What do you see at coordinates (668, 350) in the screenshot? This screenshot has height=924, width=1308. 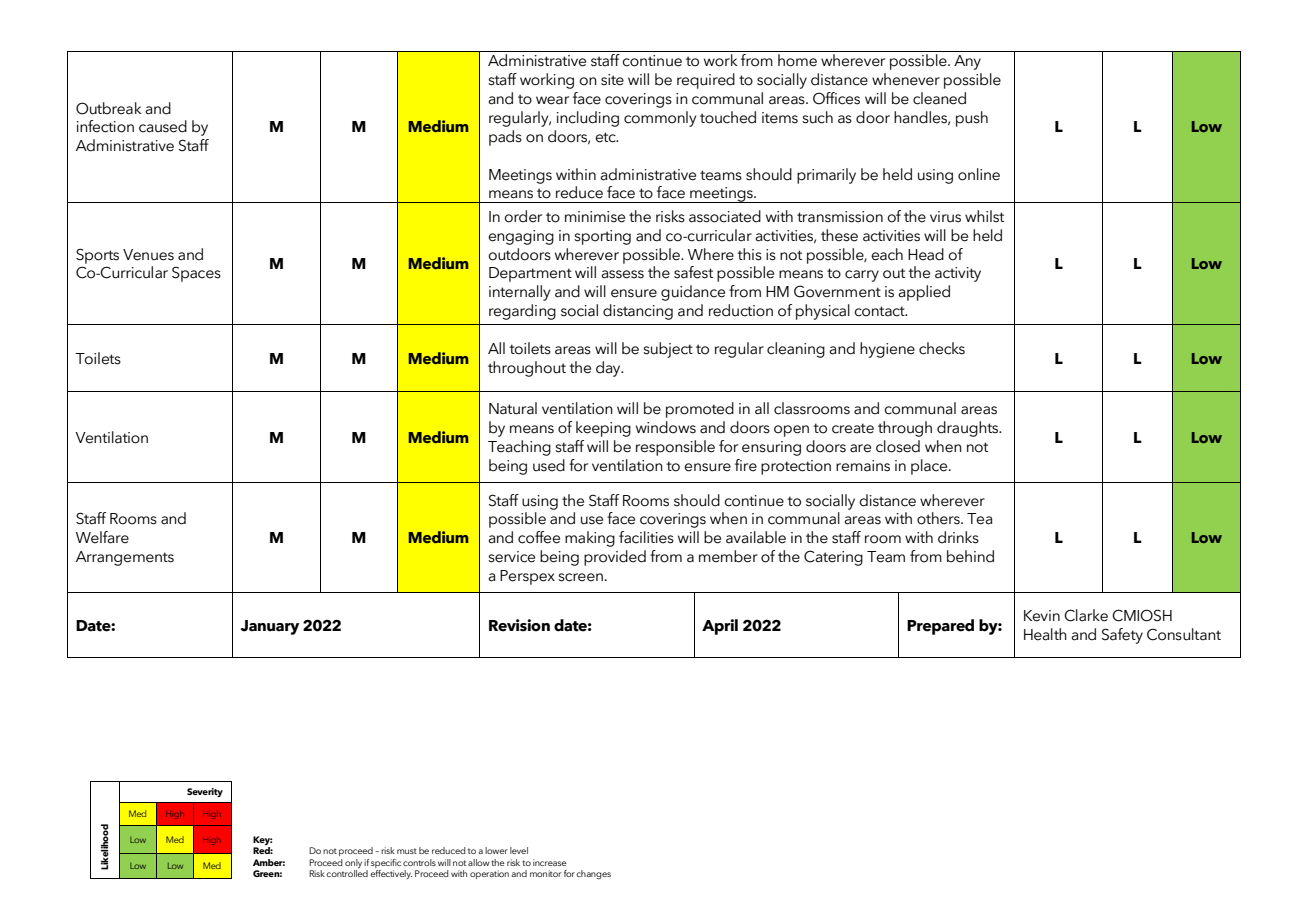 I see `subject` at bounding box center [668, 350].
